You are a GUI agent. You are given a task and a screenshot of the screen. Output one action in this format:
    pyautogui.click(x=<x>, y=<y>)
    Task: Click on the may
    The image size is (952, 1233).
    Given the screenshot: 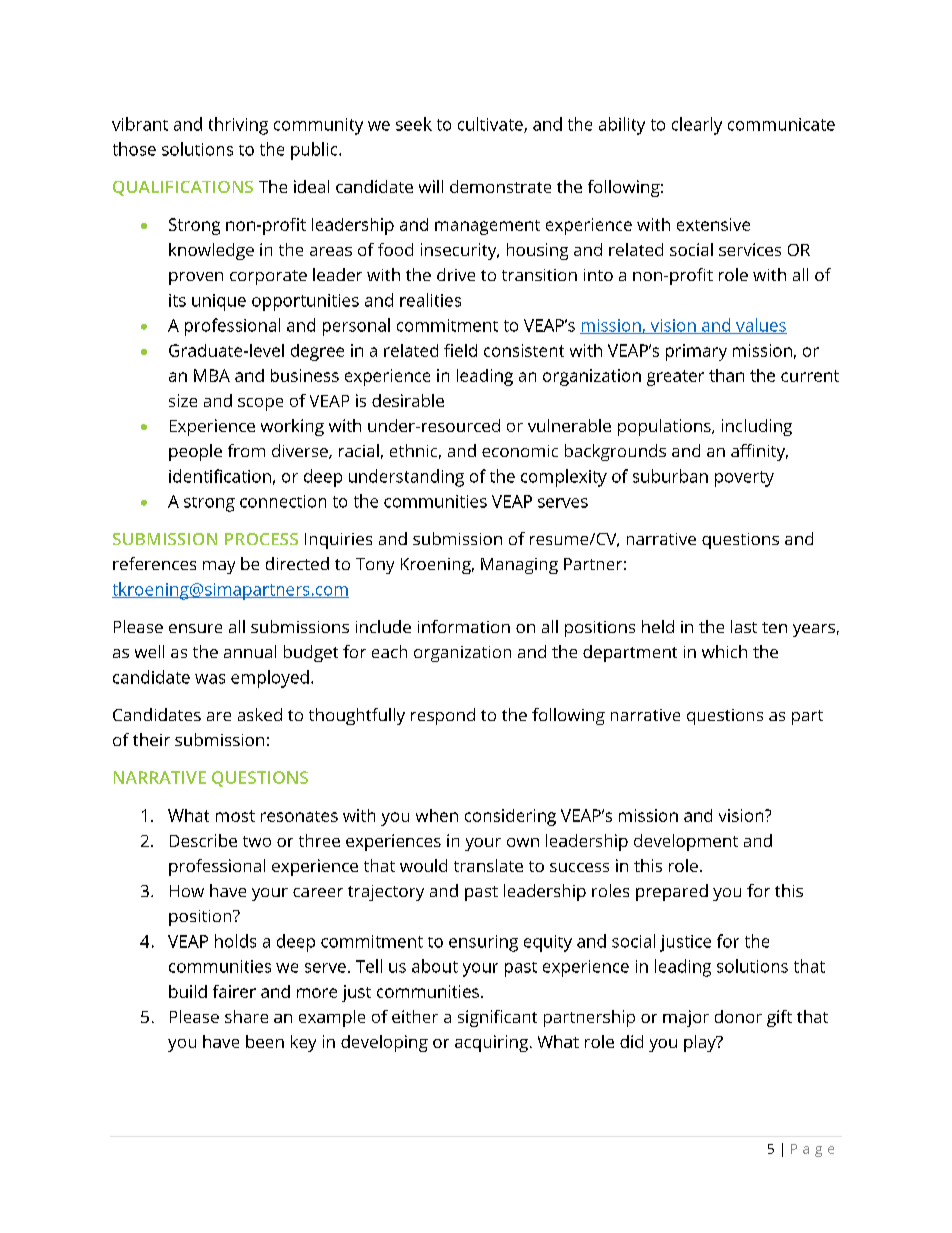 What is the action you would take?
    pyautogui.click(x=219, y=567)
